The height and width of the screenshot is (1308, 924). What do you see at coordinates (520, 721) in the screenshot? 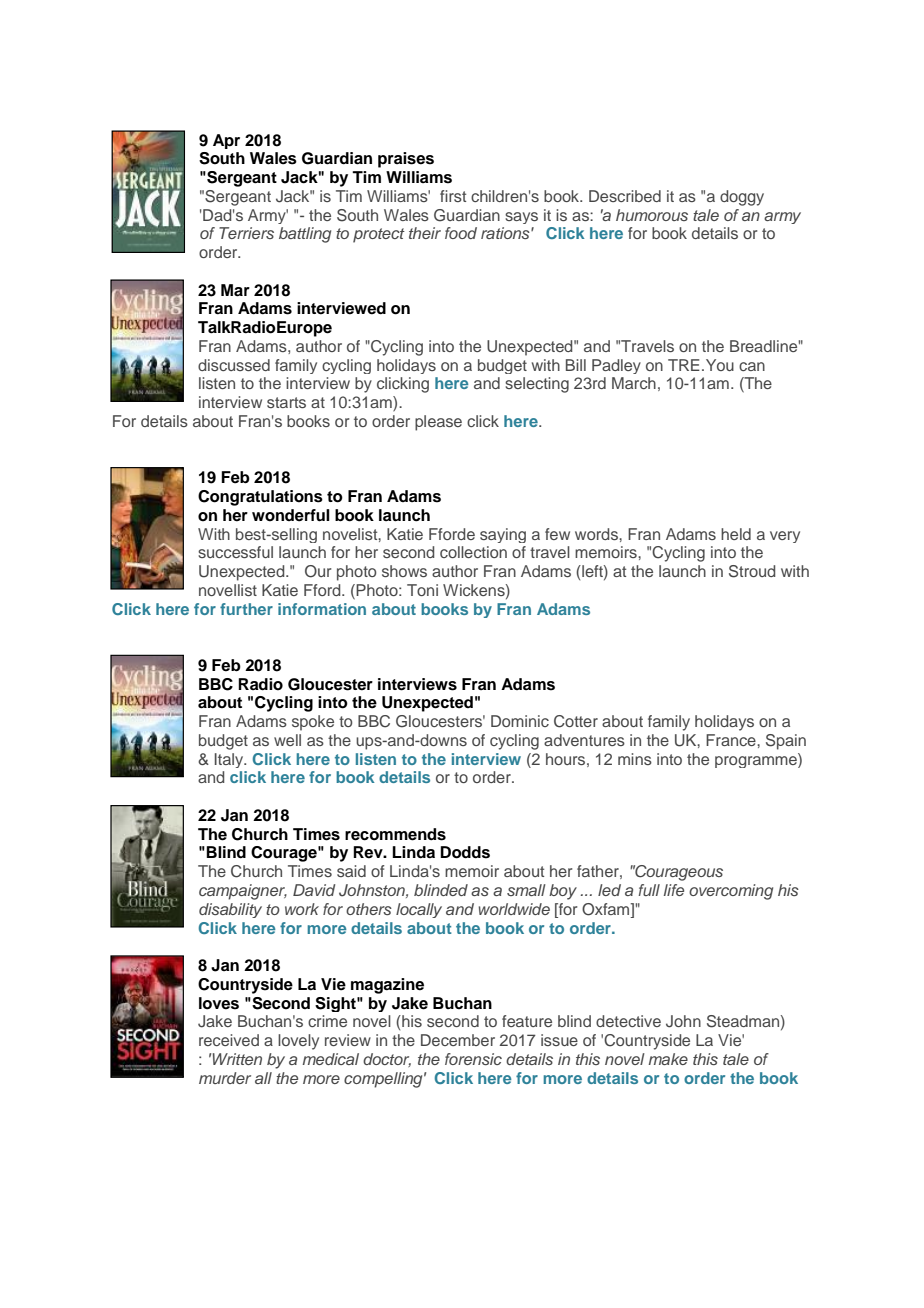
I see `Dominic` at bounding box center [520, 721].
